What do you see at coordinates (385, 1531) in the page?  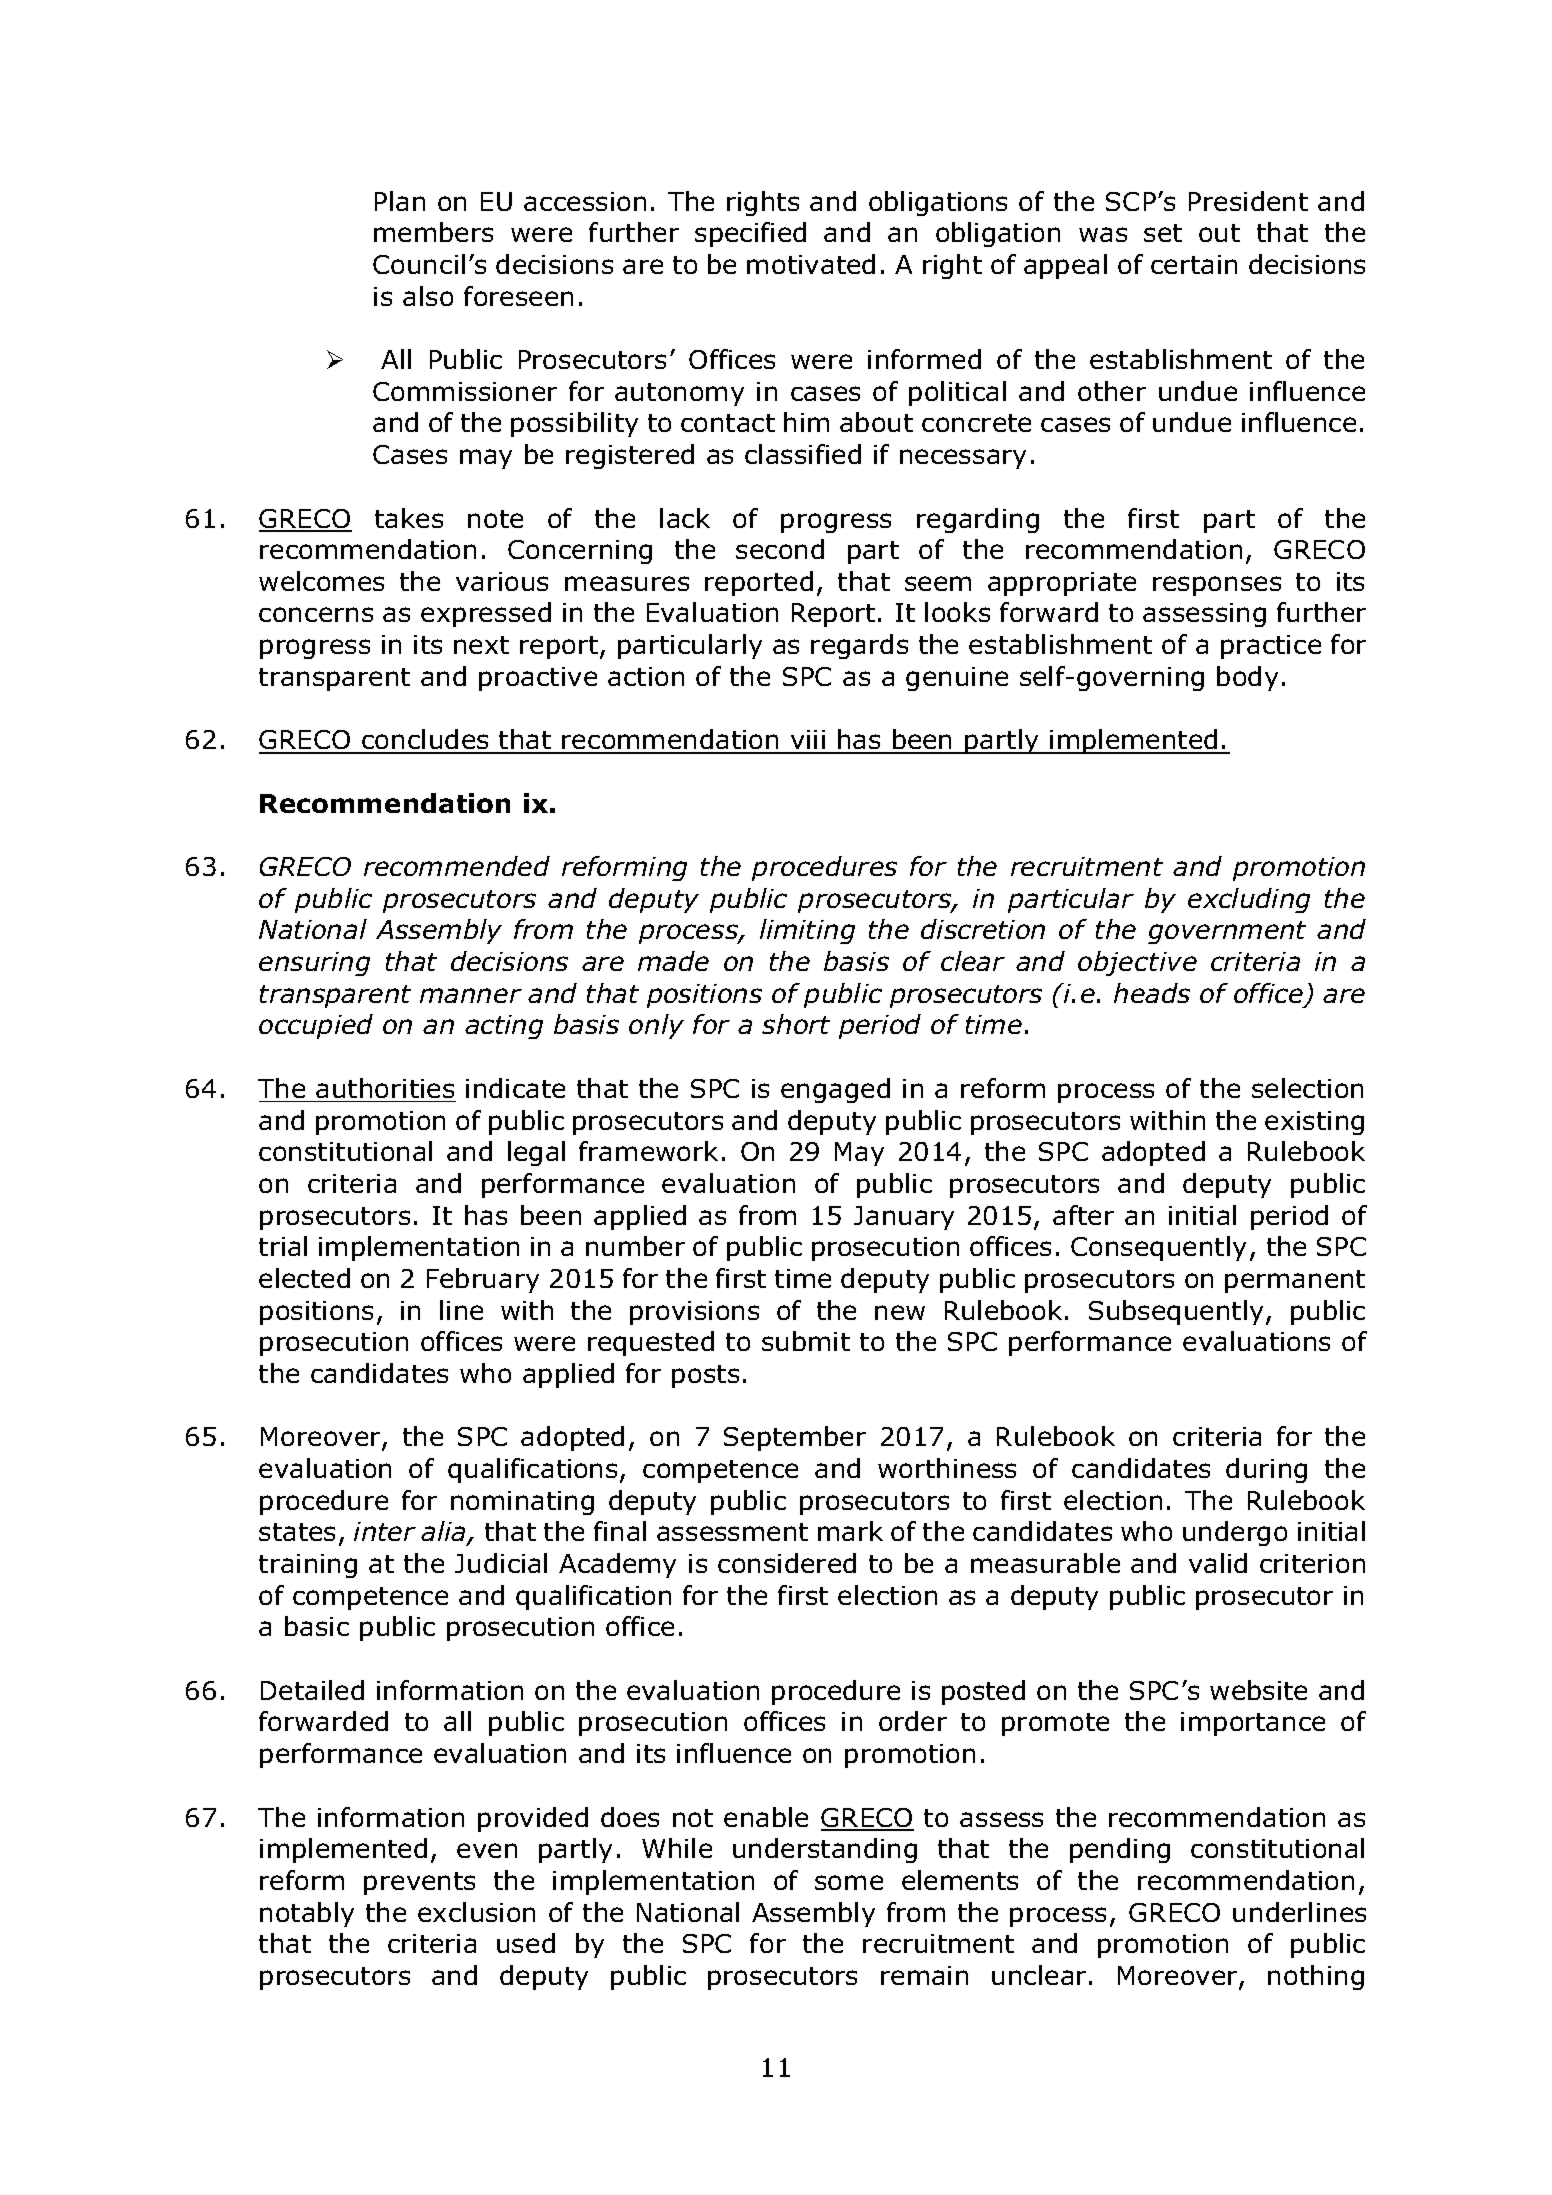 I see `inter` at bounding box center [385, 1531].
